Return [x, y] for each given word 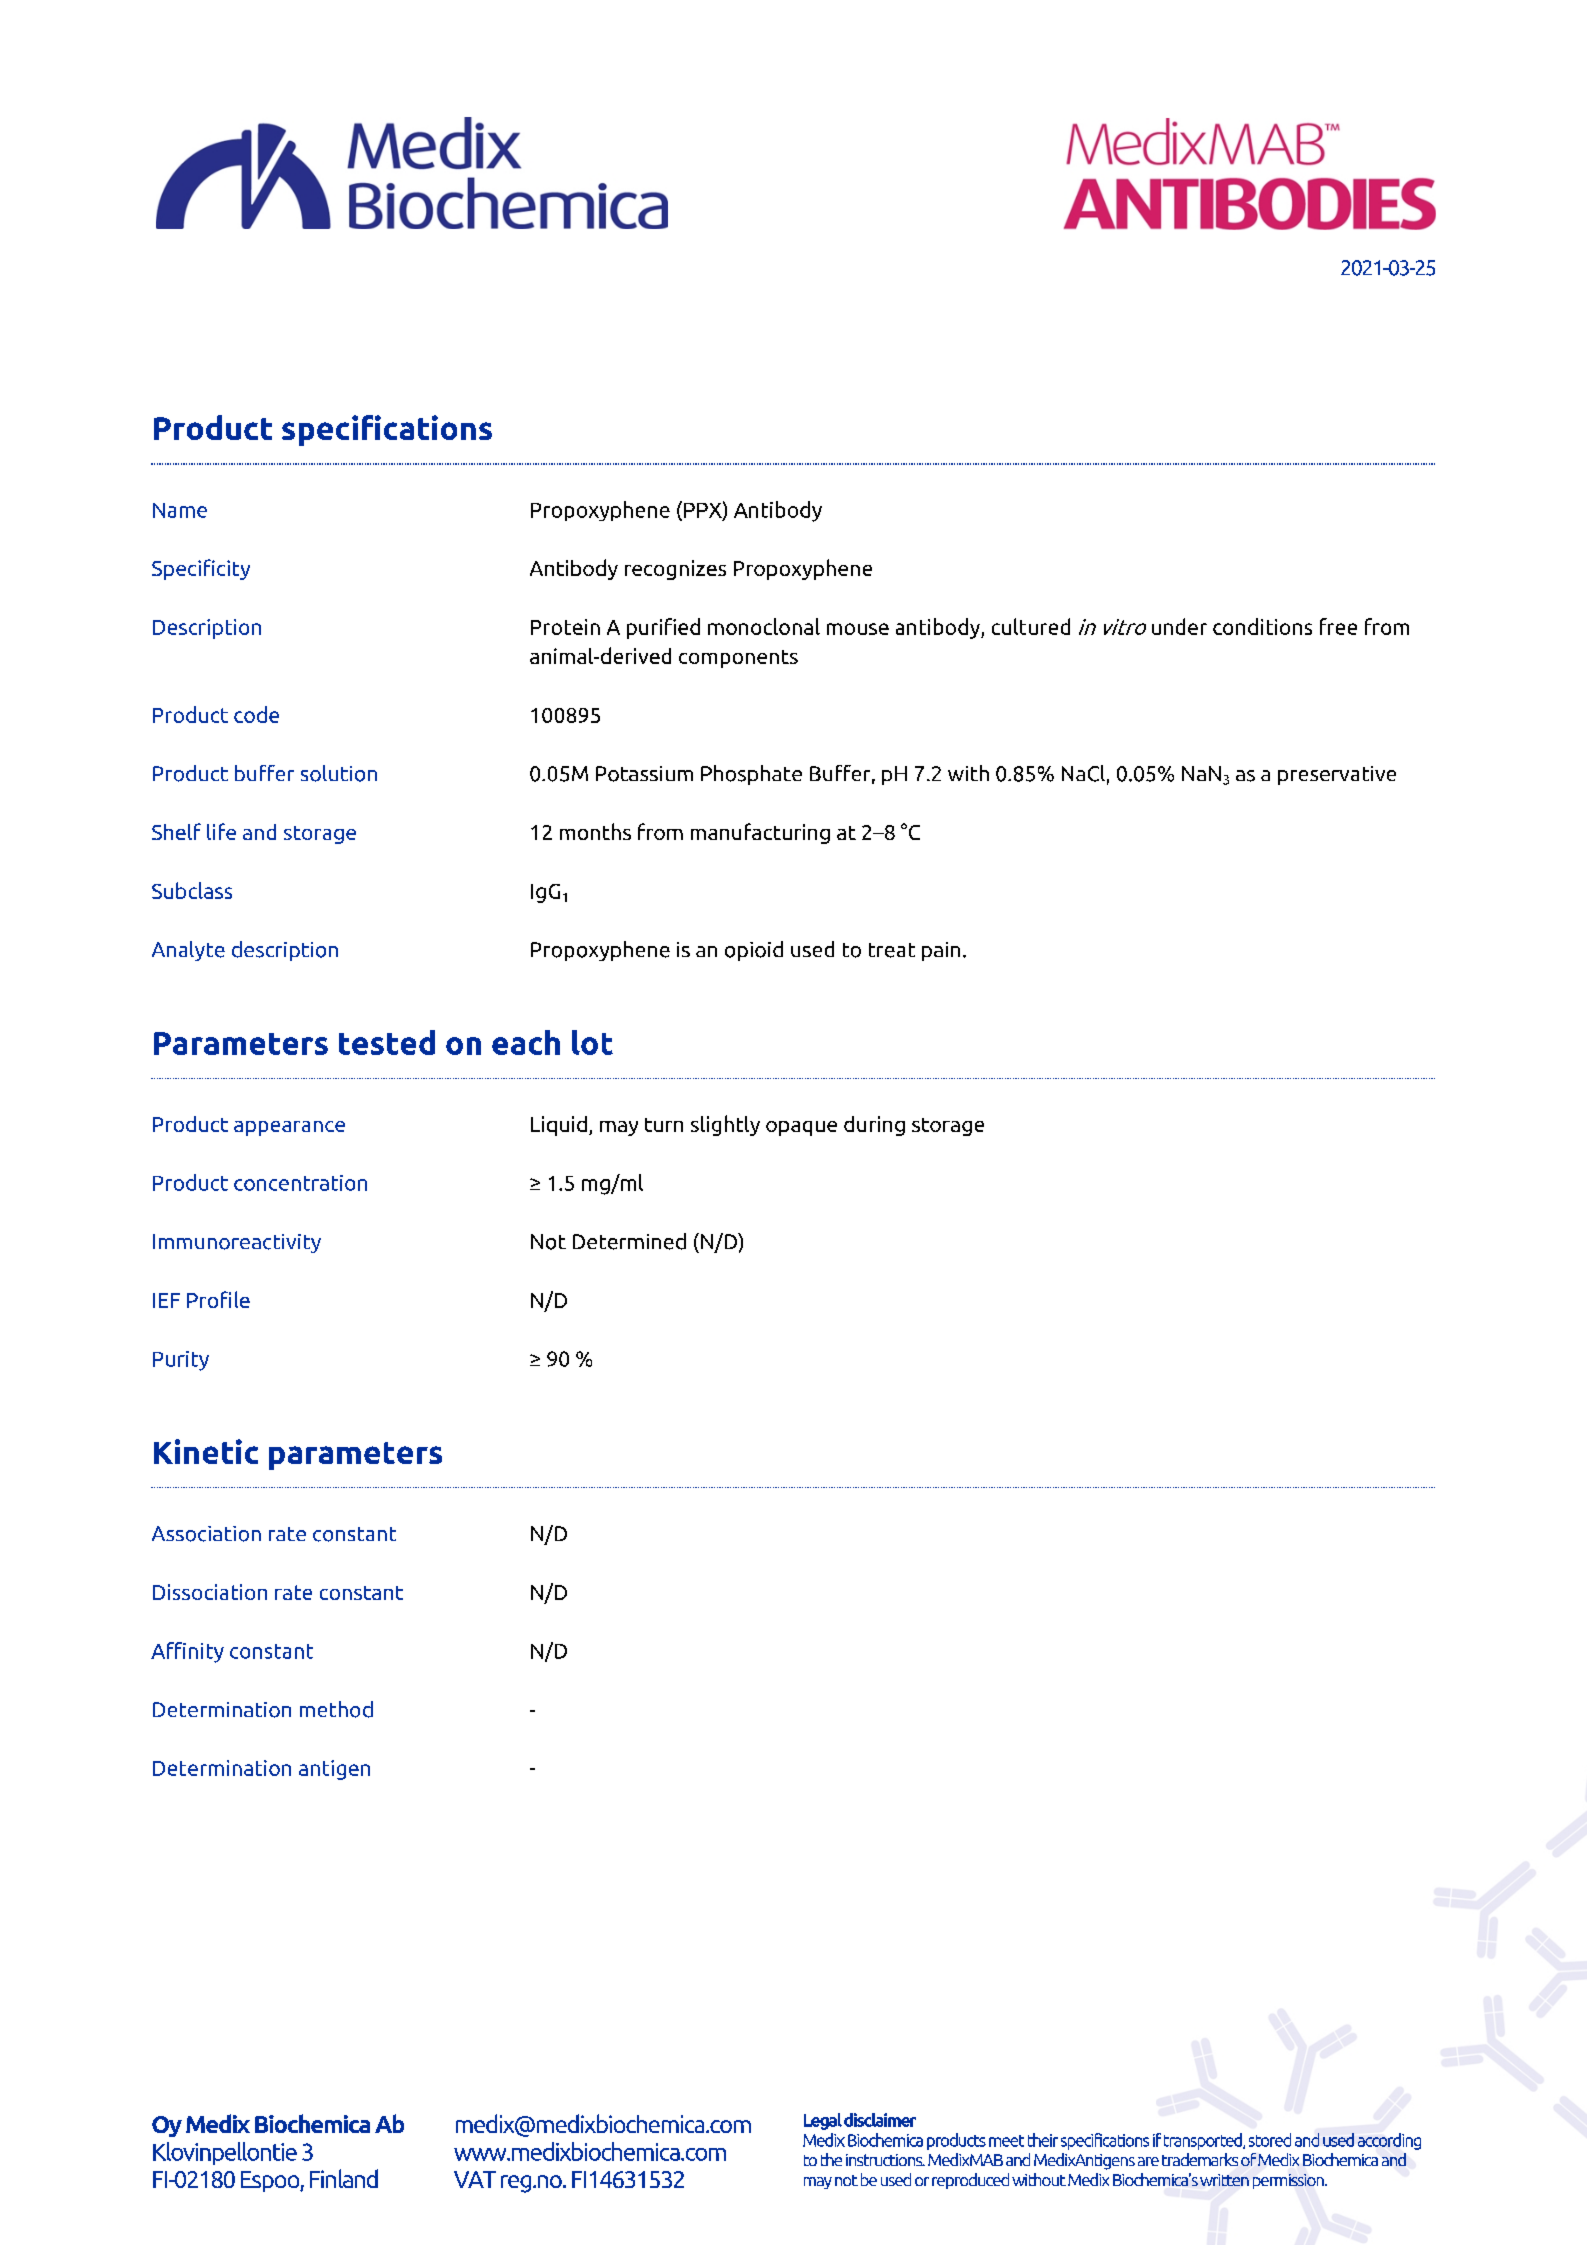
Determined [629, 1241]
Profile [218, 1299]
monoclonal [764, 626]
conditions [1262, 626]
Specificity [201, 569]
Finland [344, 2178]
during [874, 1126]
